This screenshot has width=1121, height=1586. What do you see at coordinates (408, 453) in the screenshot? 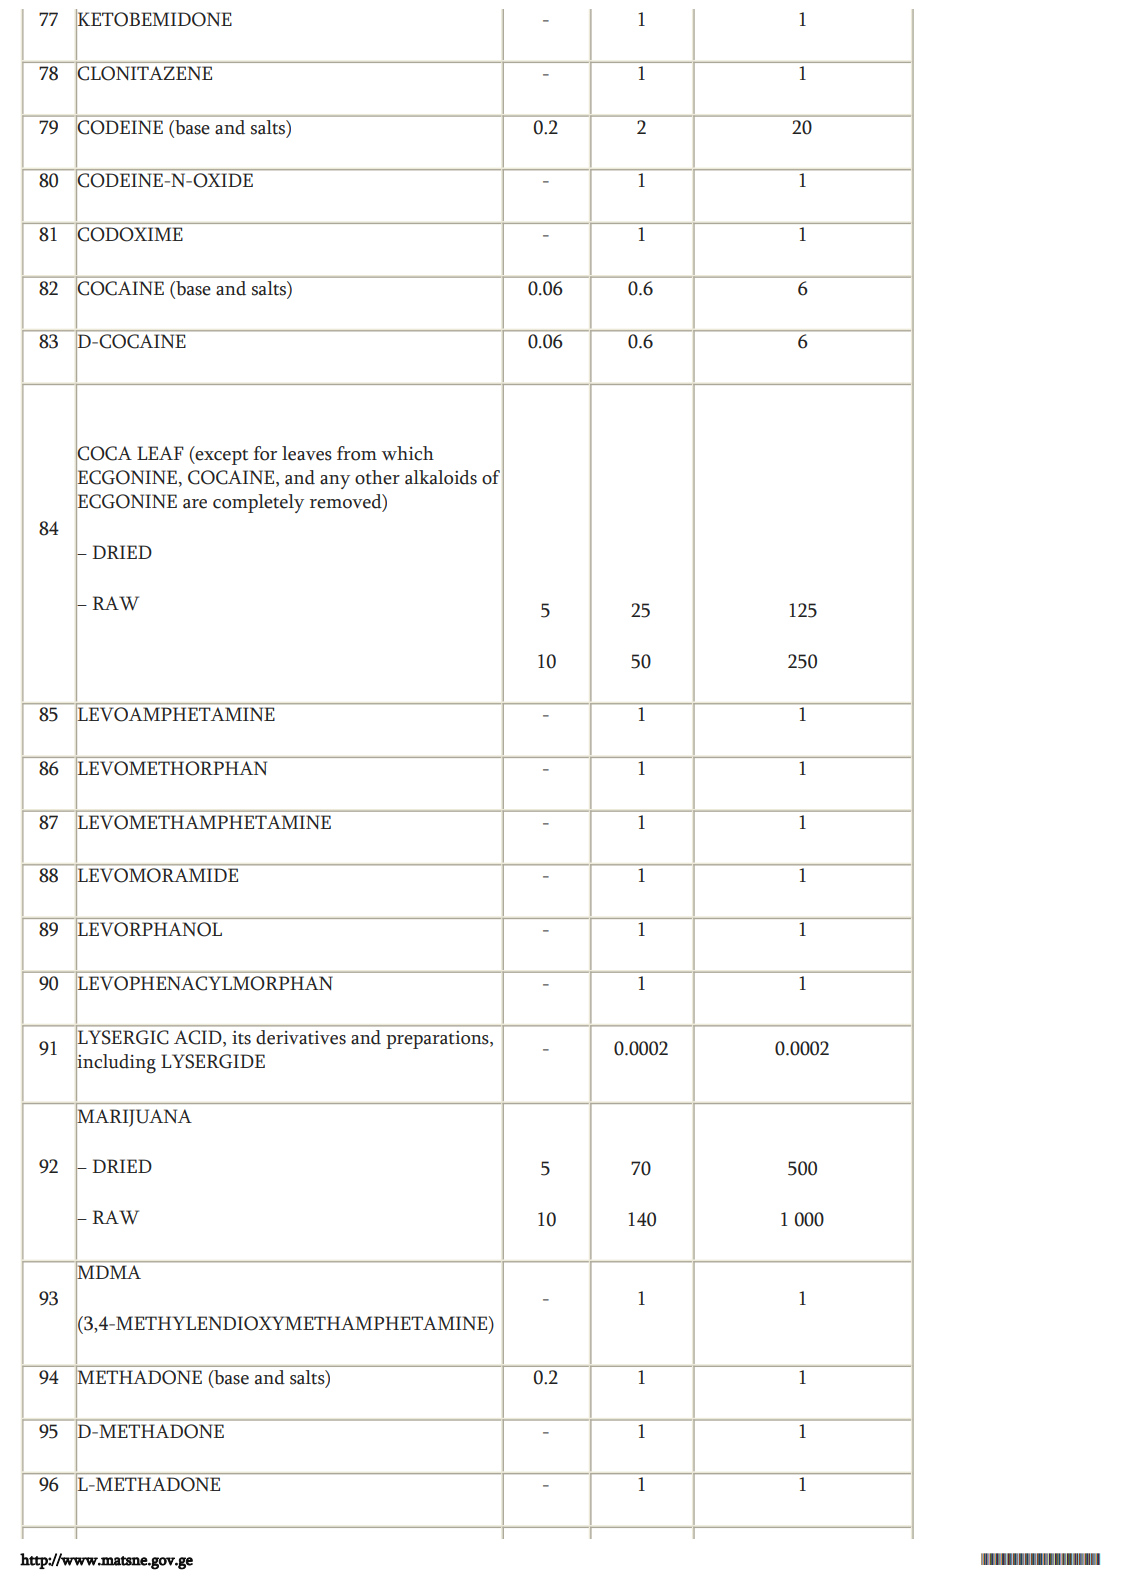
I see `which` at bounding box center [408, 453].
